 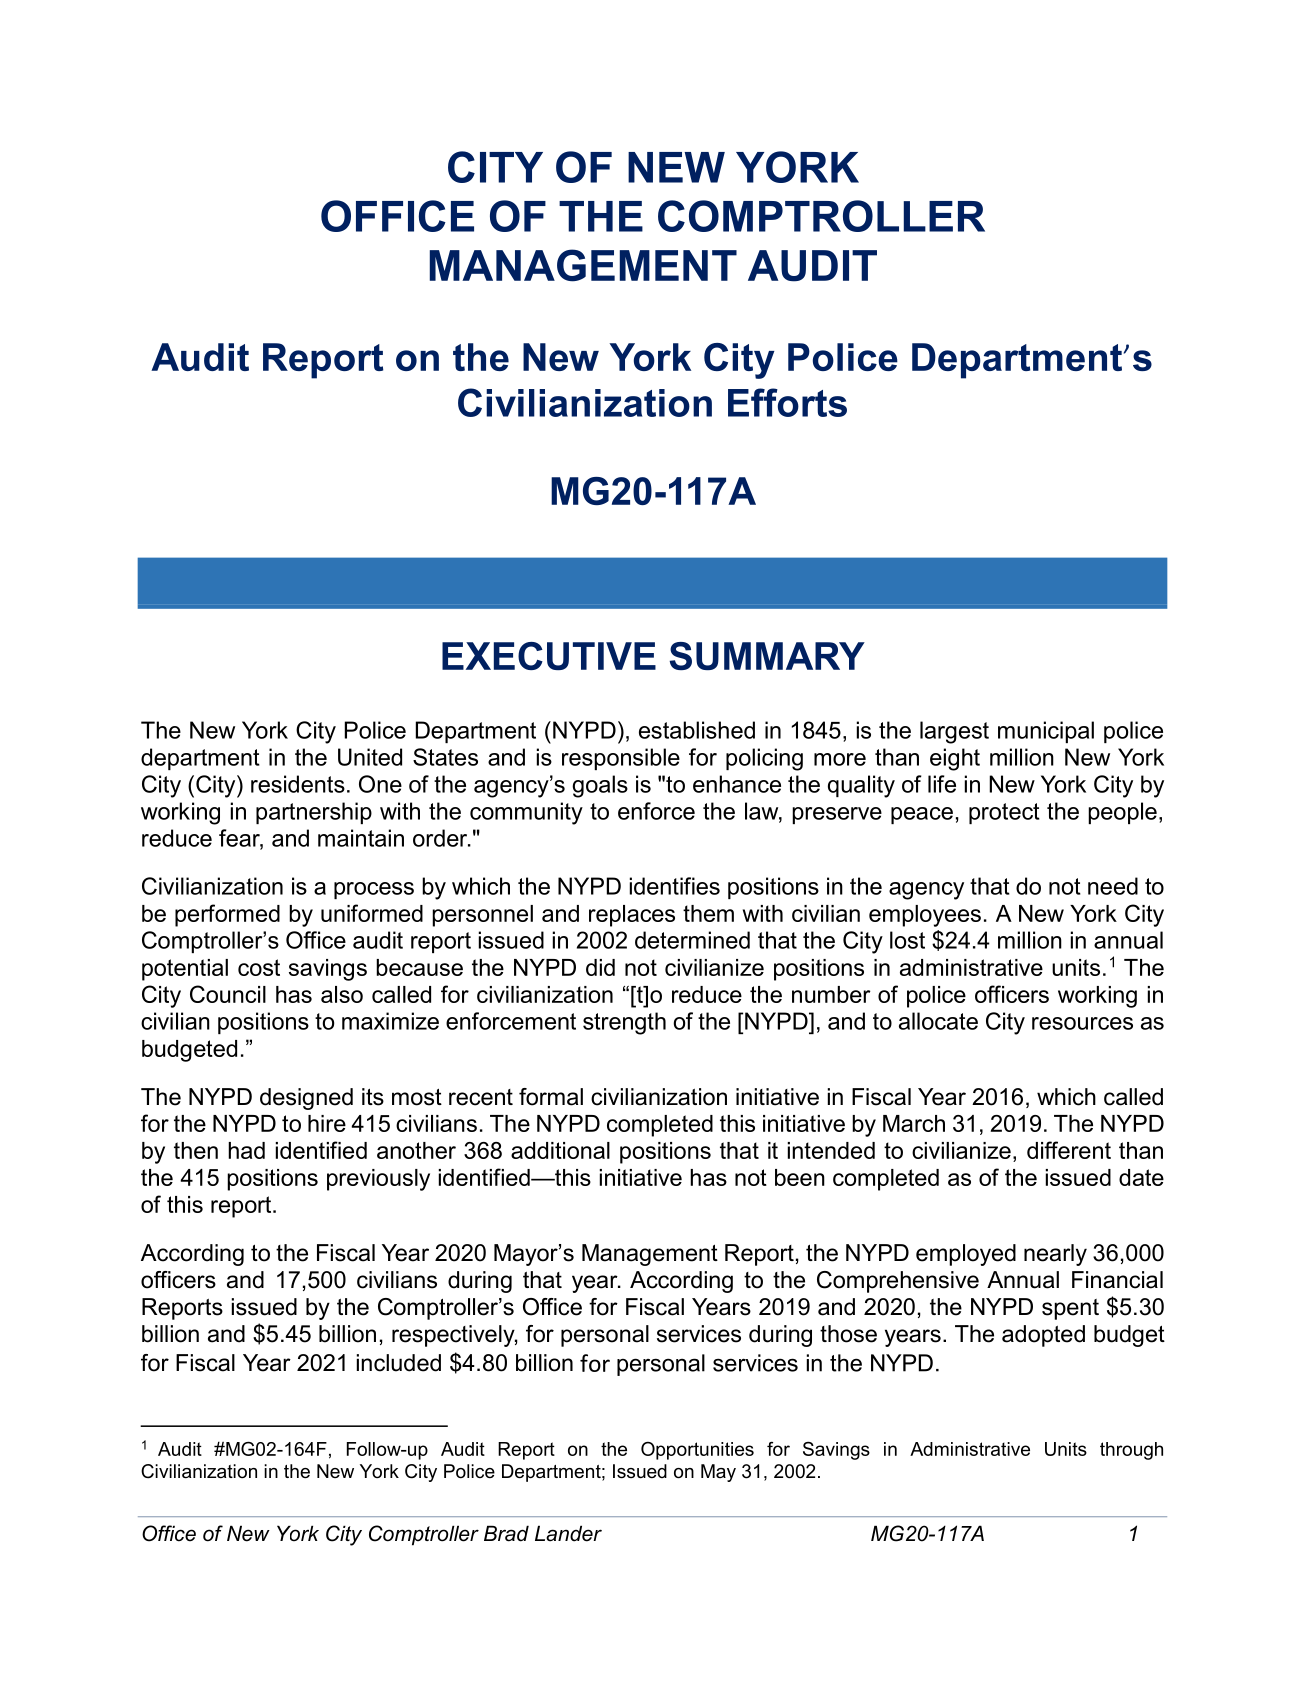 I want to click on Brad, so click(x=506, y=1533).
